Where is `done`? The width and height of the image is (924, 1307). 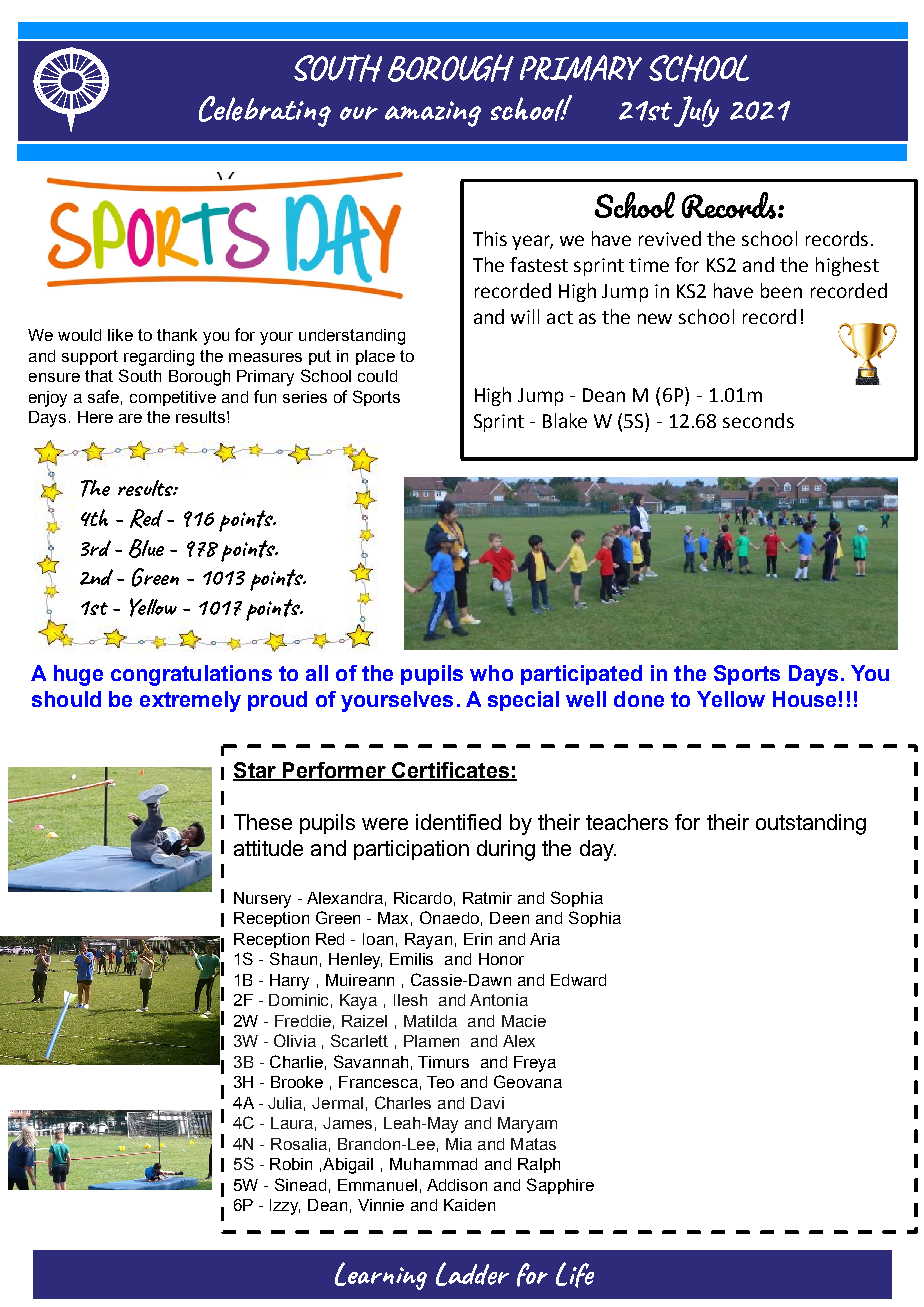 done is located at coordinates (639, 699).
